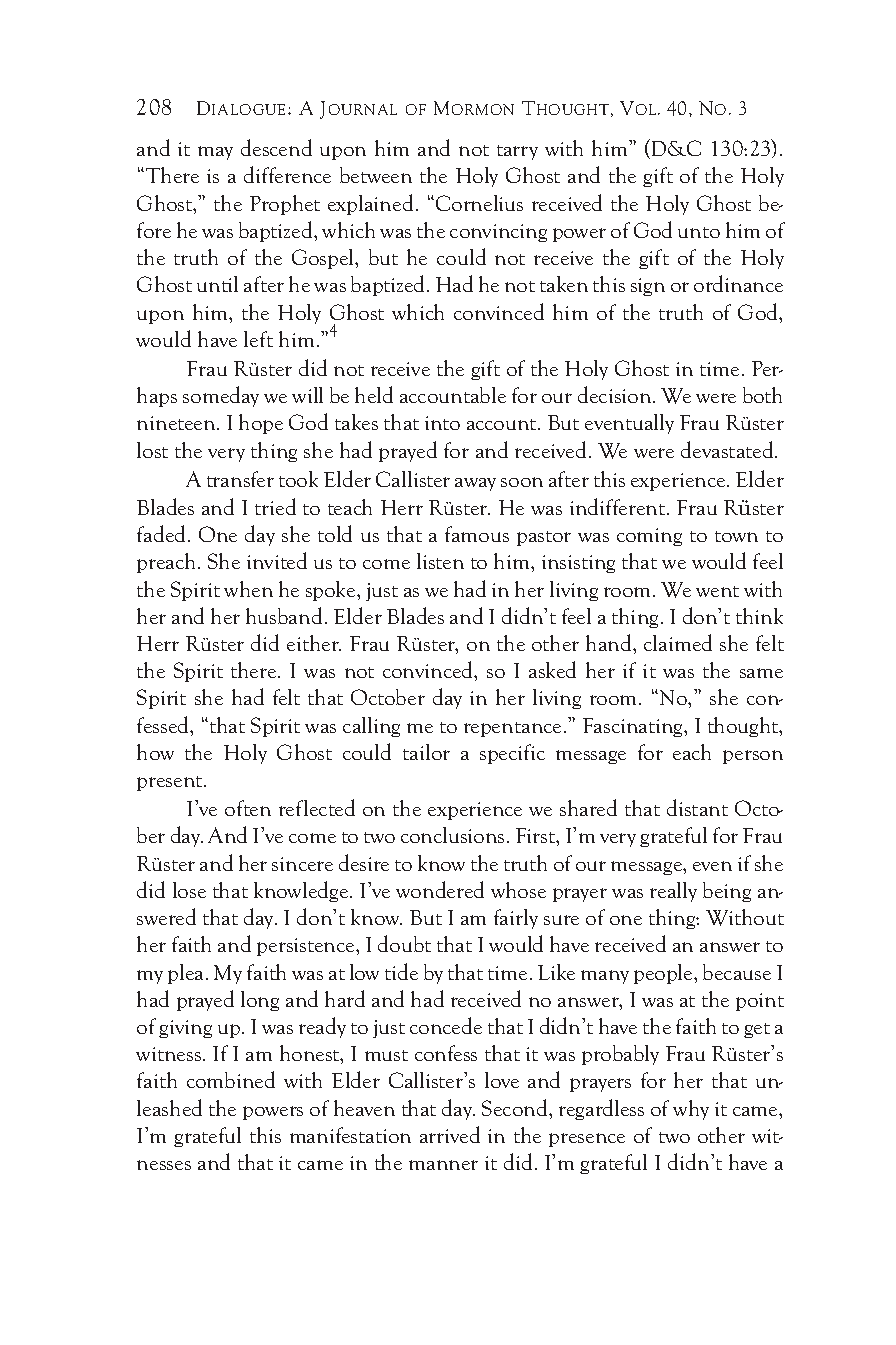 The width and height of the page is (896, 1345). Describe the element at coordinates (450, 1134) in the page. I see `arrived` at that location.
